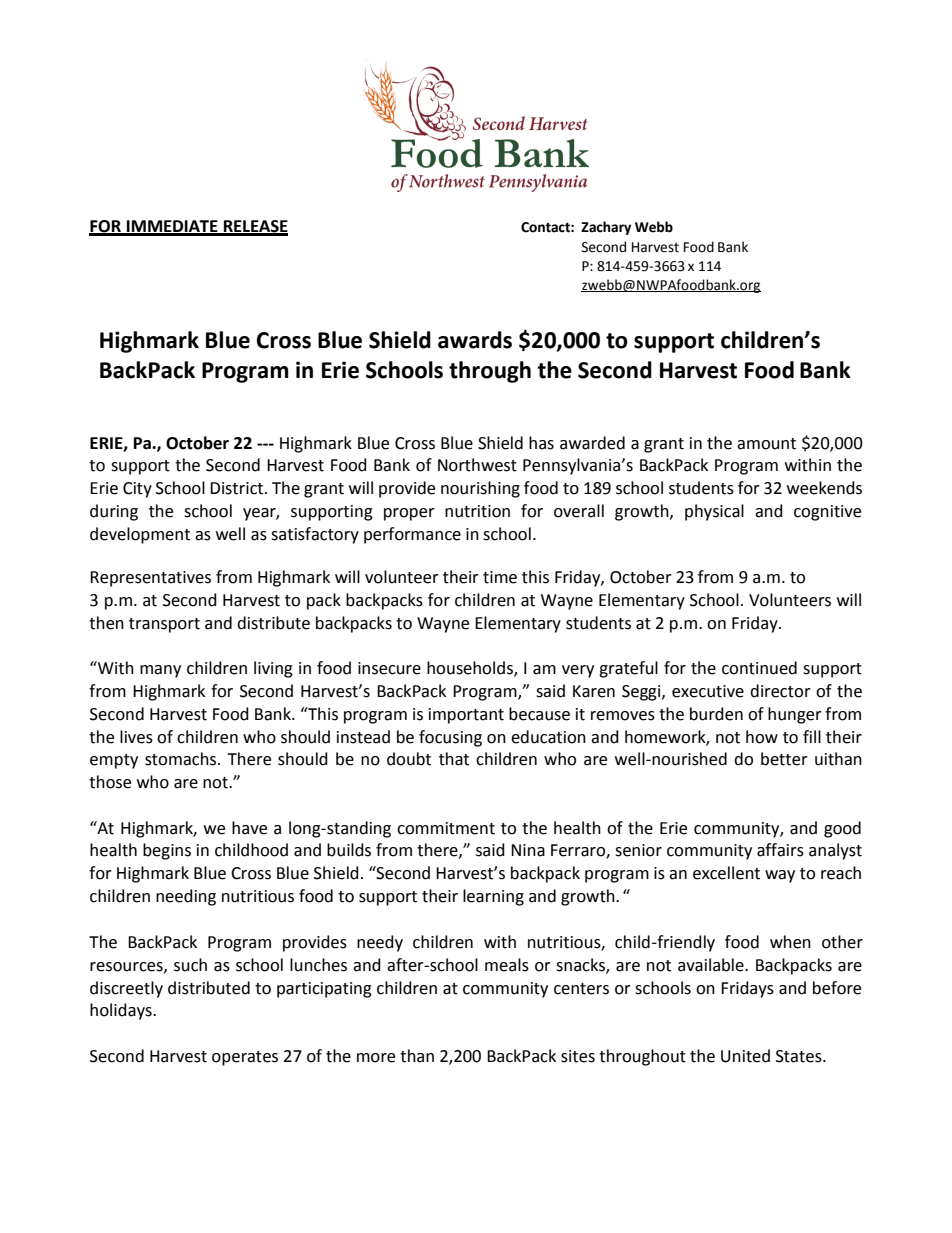 The width and height of the document is (952, 1233). Describe the element at coordinates (475, 340) in the document. I see `awards` at that location.
